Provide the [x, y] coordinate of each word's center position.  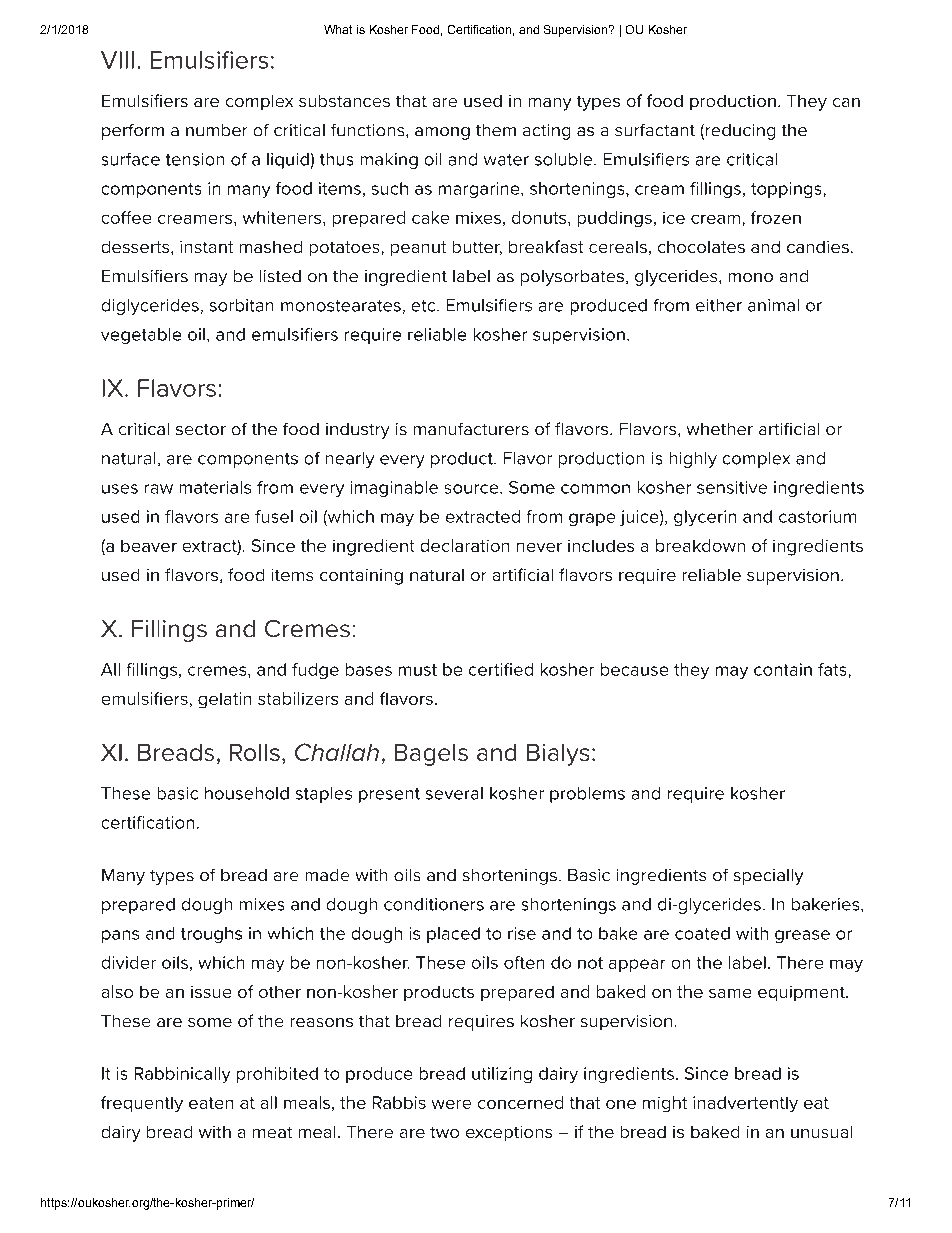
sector [201, 429]
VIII [117, 60]
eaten [211, 1103]
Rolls [255, 752]
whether [720, 429]
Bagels [431, 755]
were [451, 1104]
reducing [739, 132]
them [496, 130]
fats [832, 669]
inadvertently [745, 1104]
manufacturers [471, 429]
